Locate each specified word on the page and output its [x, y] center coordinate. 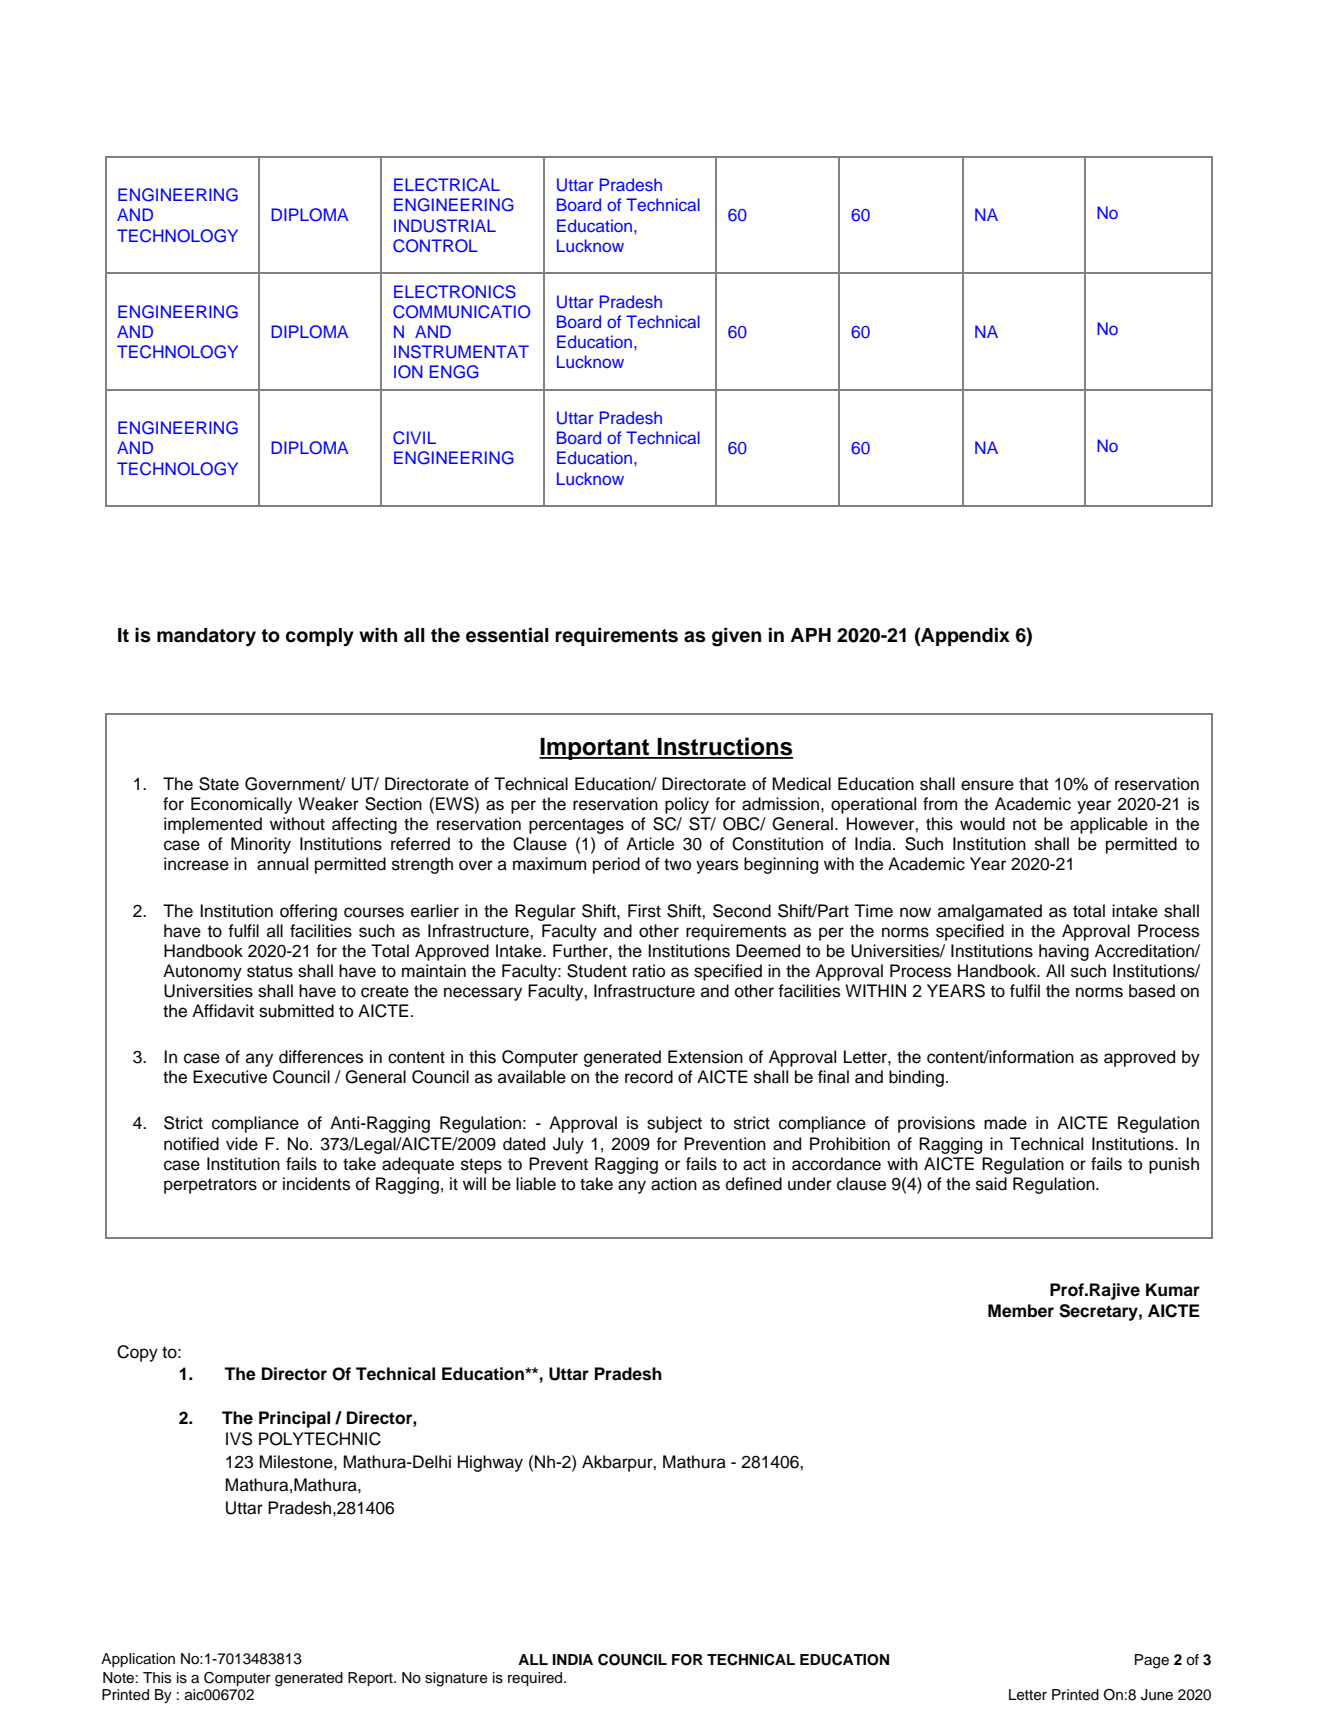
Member [1021, 1311]
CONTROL [435, 246]
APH [810, 635]
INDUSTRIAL [445, 226]
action [674, 1184]
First [644, 911]
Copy [137, 1353]
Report [371, 1679]
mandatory [206, 637]
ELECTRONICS [455, 292]
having [1064, 952]
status [270, 971]
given [736, 637]
